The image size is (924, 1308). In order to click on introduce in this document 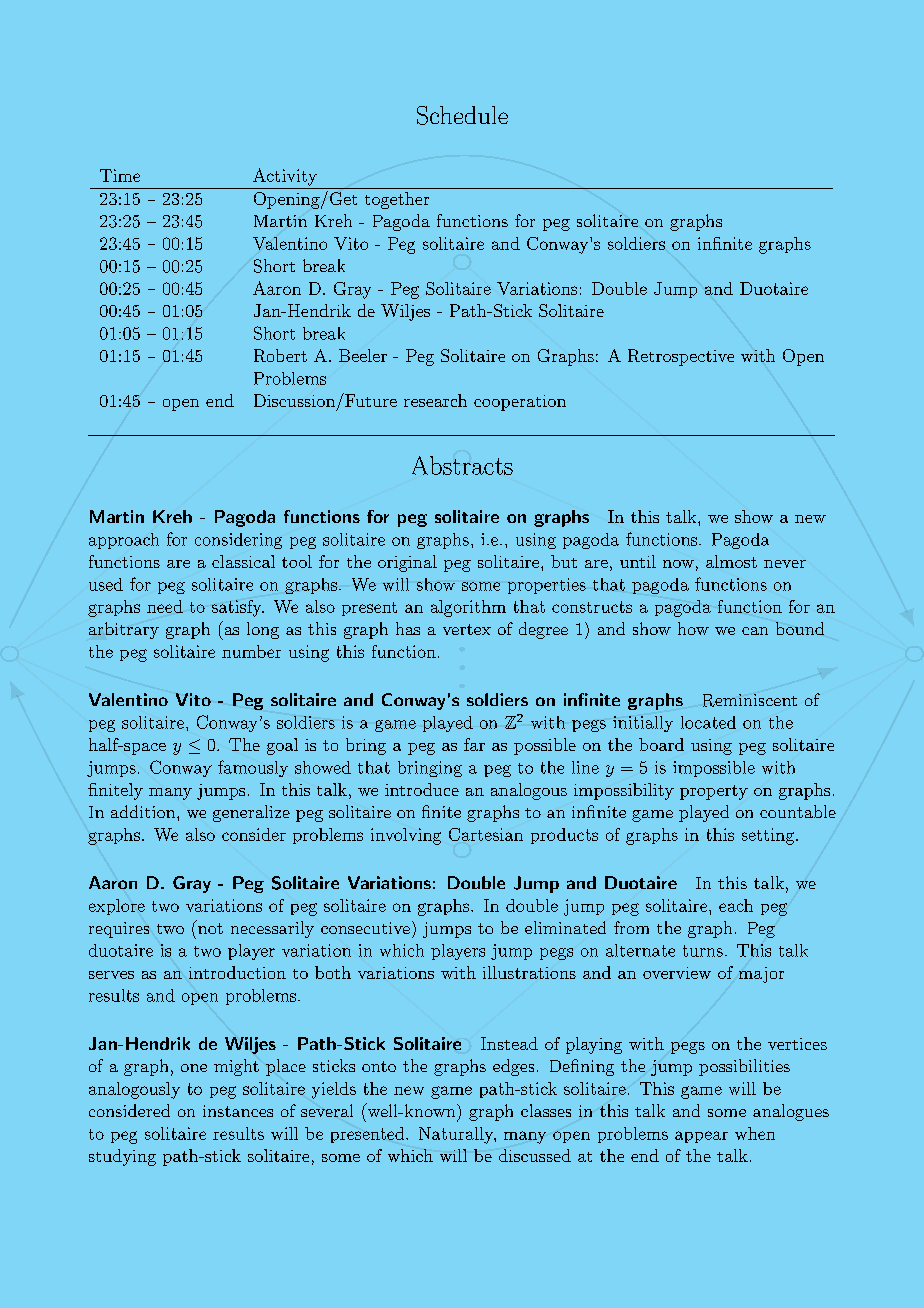, I will do `click(422, 789)`.
